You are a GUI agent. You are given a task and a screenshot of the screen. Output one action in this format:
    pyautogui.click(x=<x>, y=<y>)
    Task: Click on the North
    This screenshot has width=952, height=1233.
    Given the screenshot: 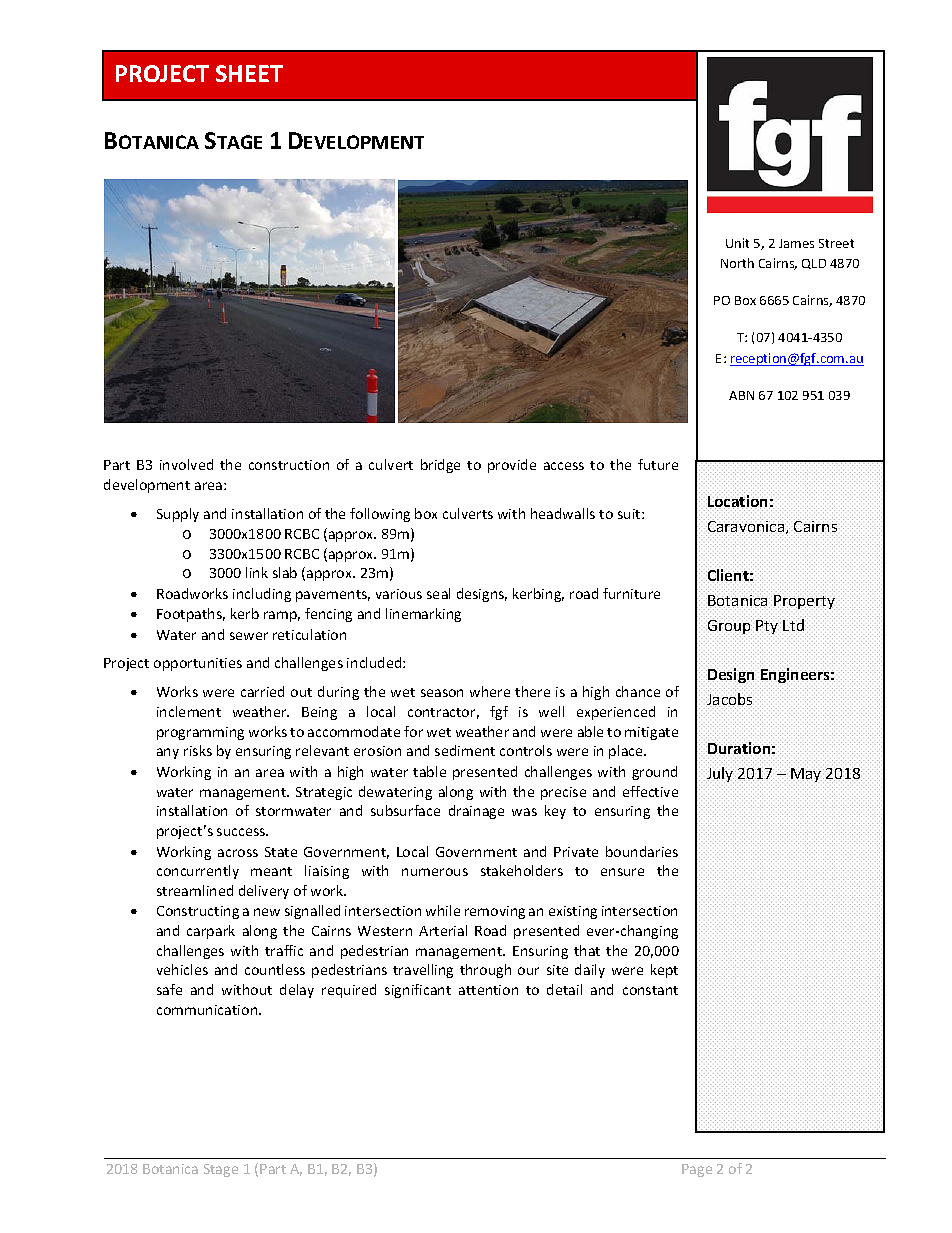 What is the action you would take?
    pyautogui.click(x=737, y=263)
